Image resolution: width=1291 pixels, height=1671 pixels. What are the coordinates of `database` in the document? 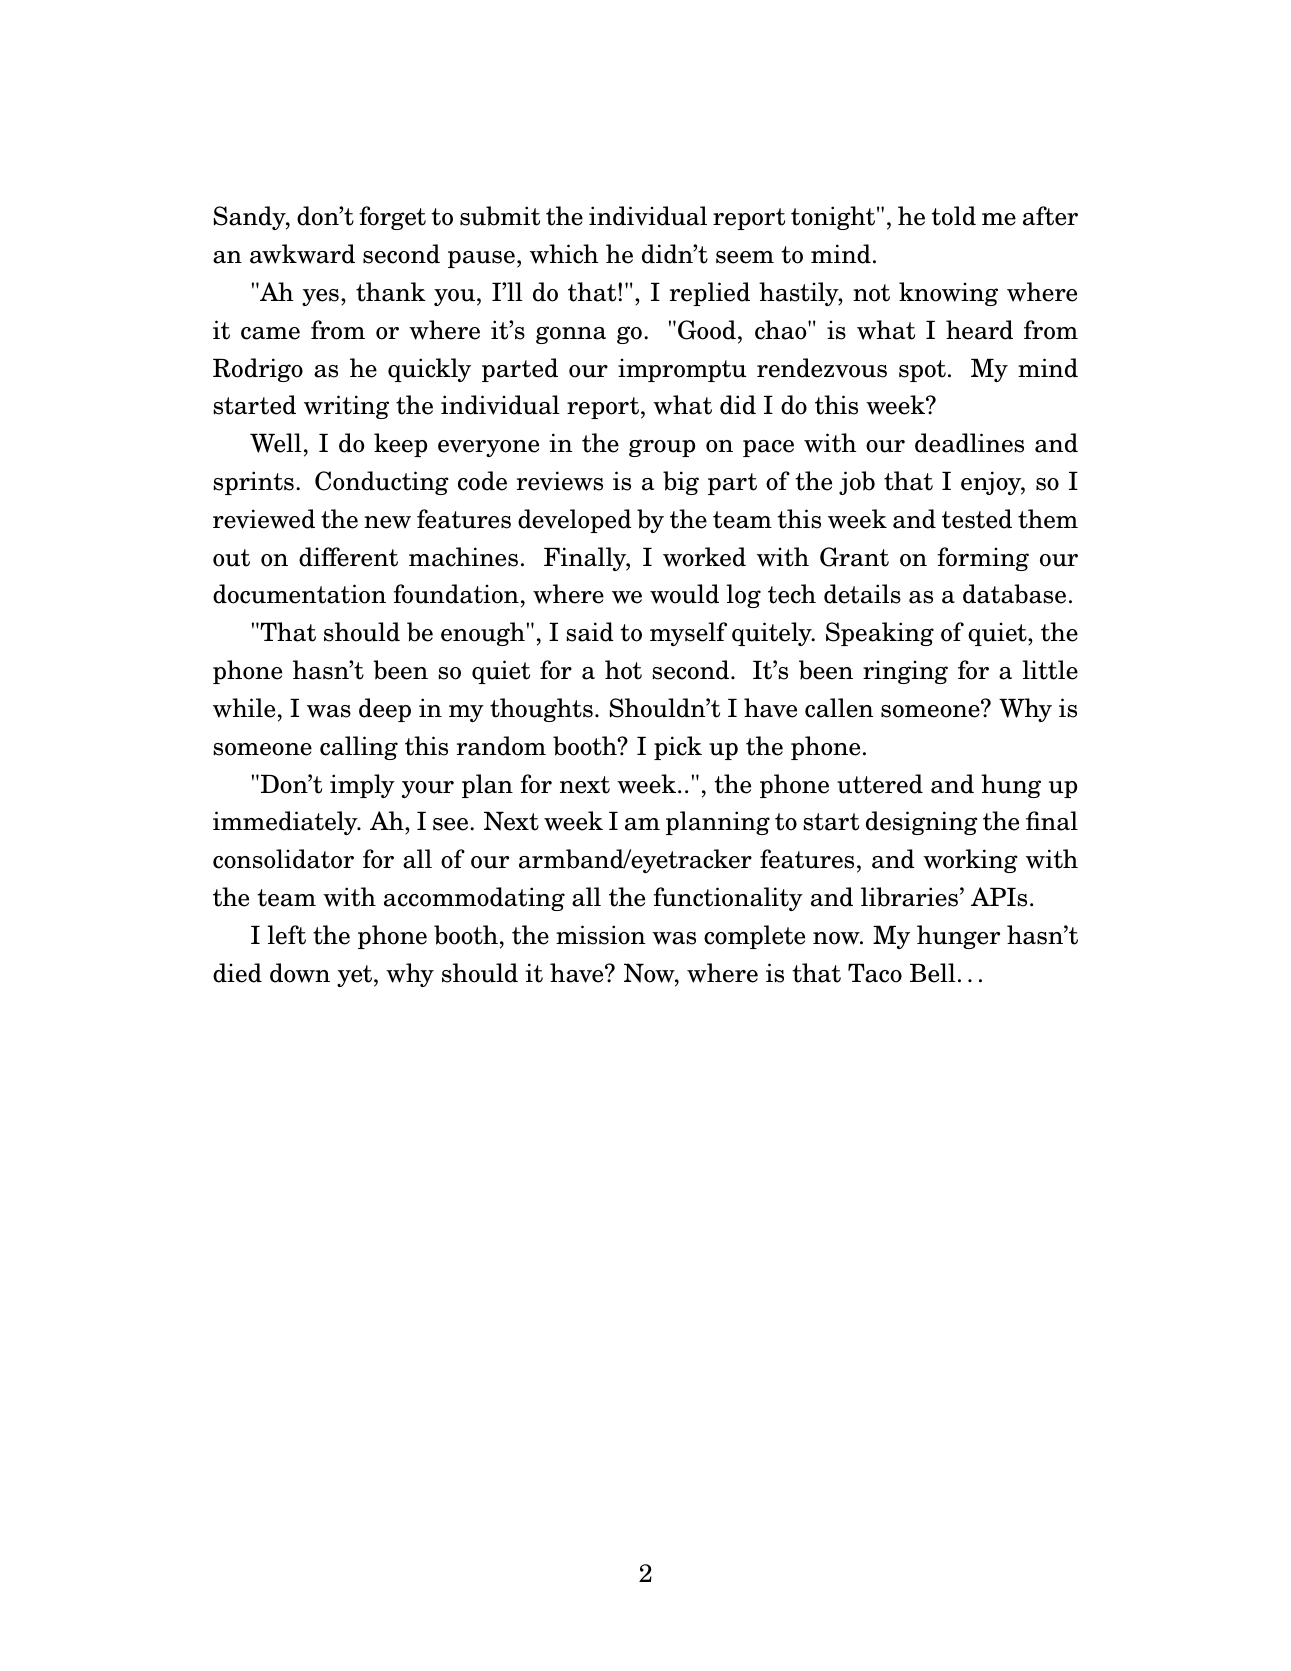 It's located at (1014, 594).
